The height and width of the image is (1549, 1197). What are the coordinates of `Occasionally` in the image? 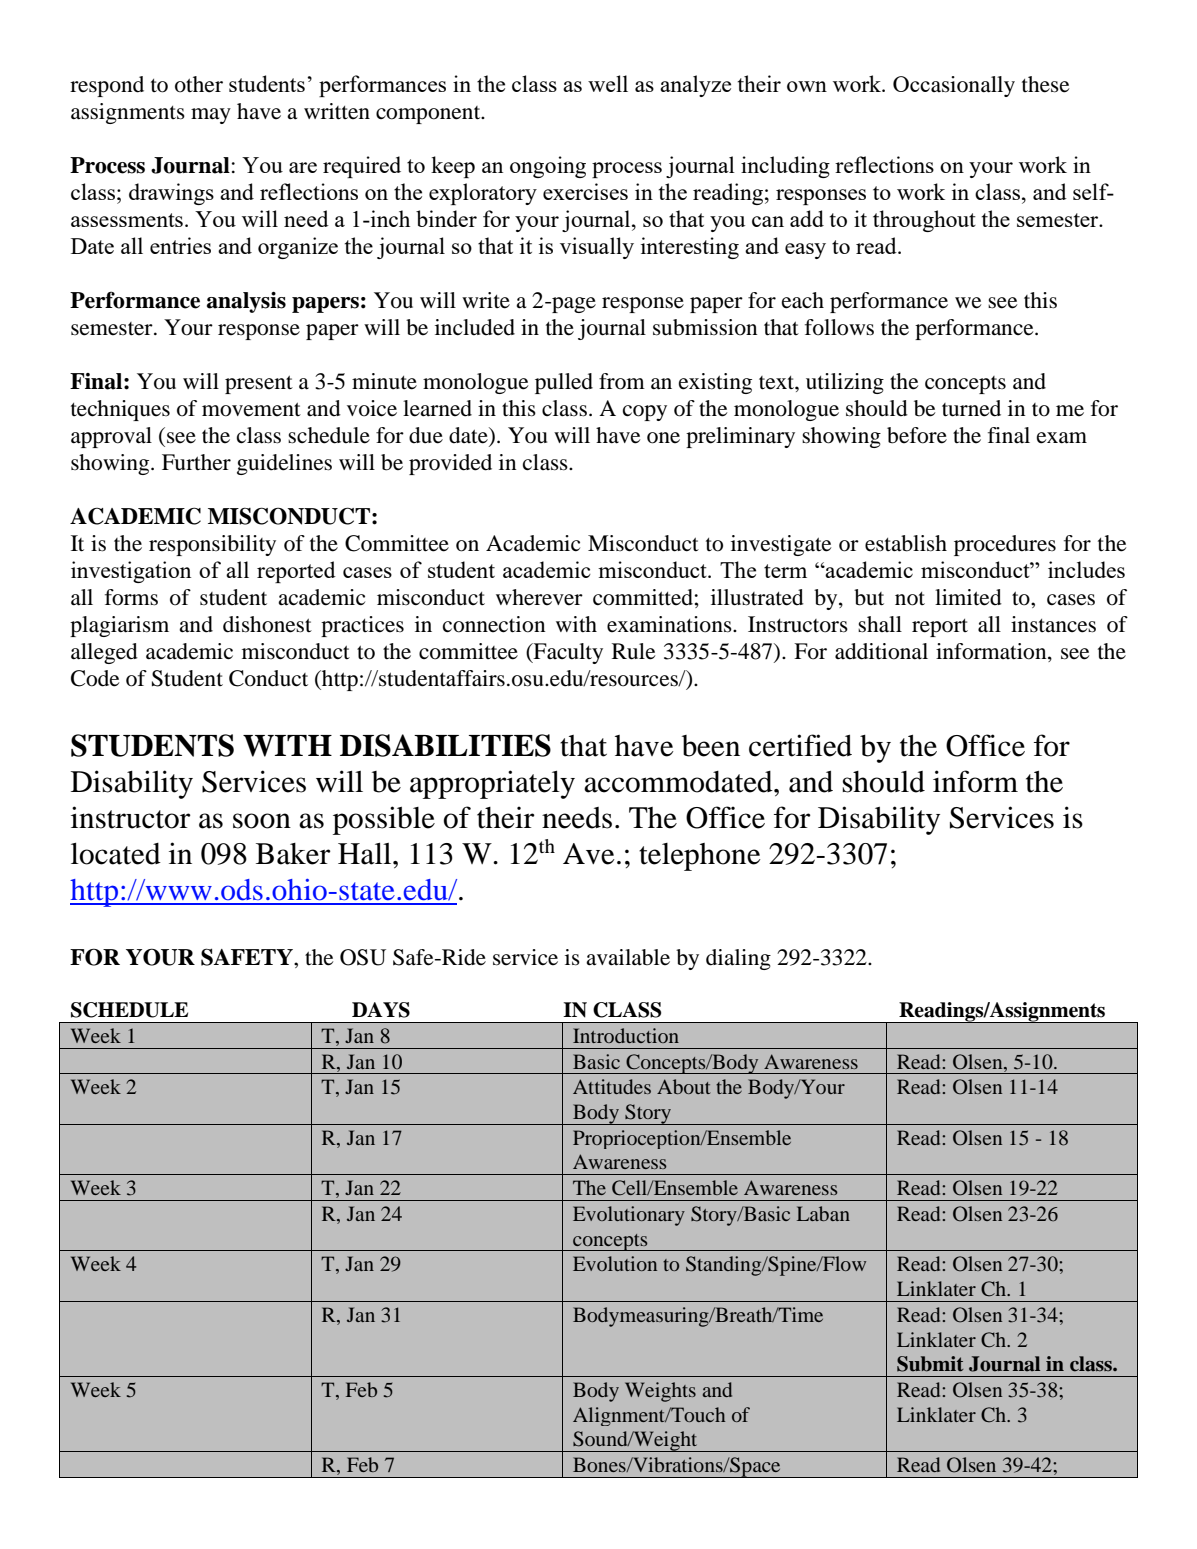 It's located at (954, 86).
